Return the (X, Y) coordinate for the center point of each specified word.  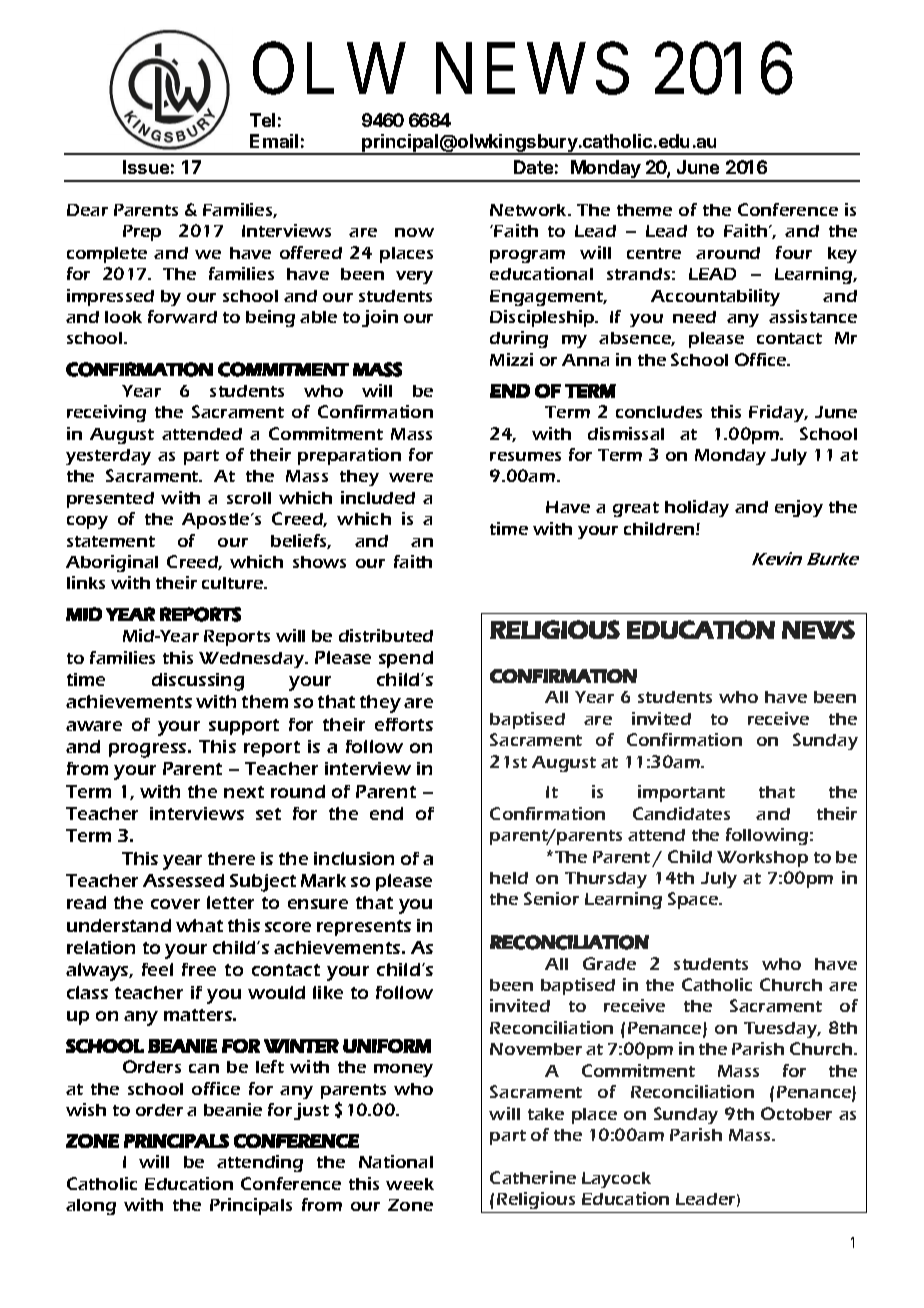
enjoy (799, 508)
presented (110, 500)
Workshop (762, 859)
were (411, 477)
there (231, 858)
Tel (262, 120)
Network (530, 210)
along (91, 1207)
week (410, 1184)
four (794, 252)
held (509, 878)
